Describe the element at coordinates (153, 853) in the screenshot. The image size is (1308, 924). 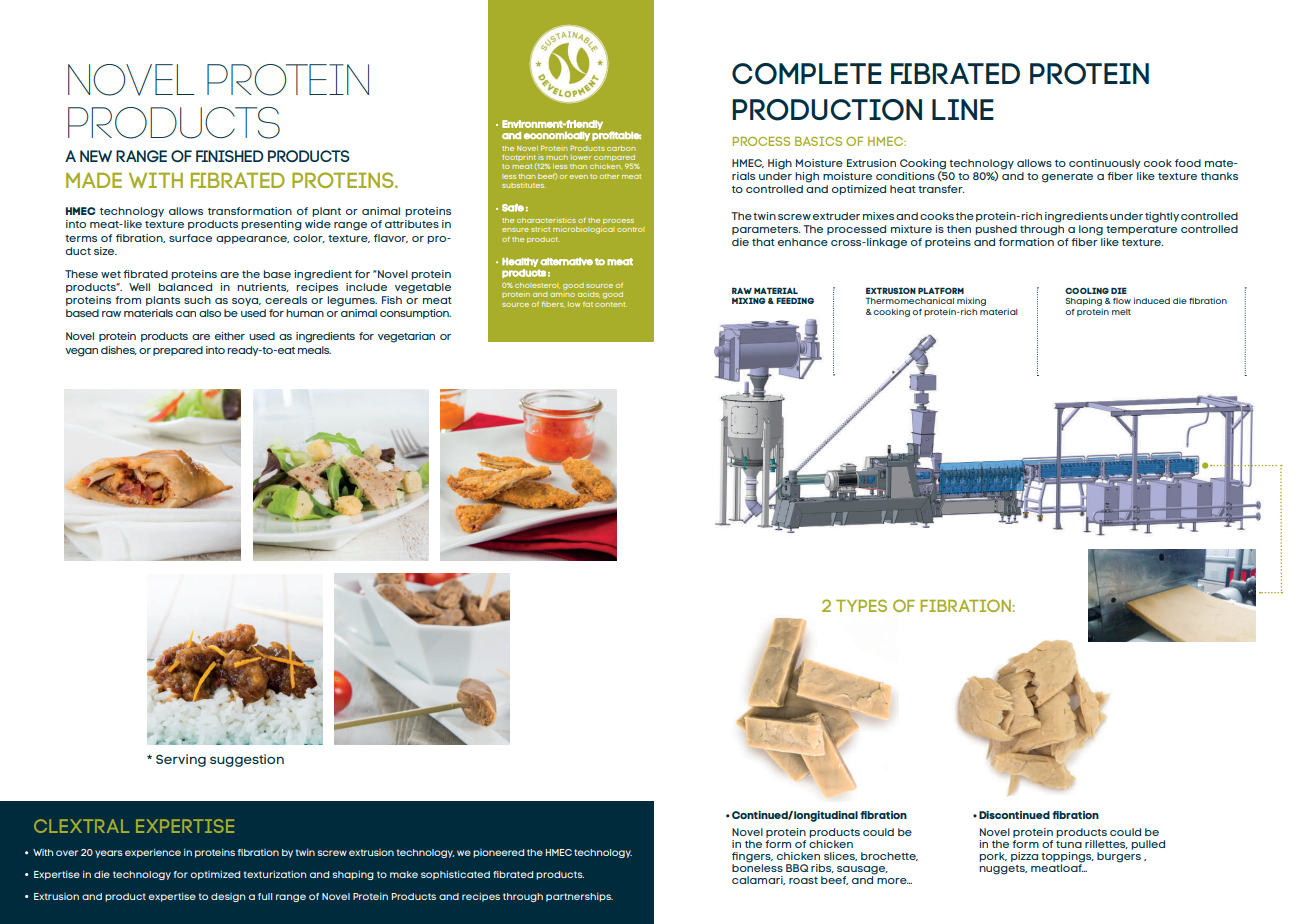
I see `experience` at that location.
